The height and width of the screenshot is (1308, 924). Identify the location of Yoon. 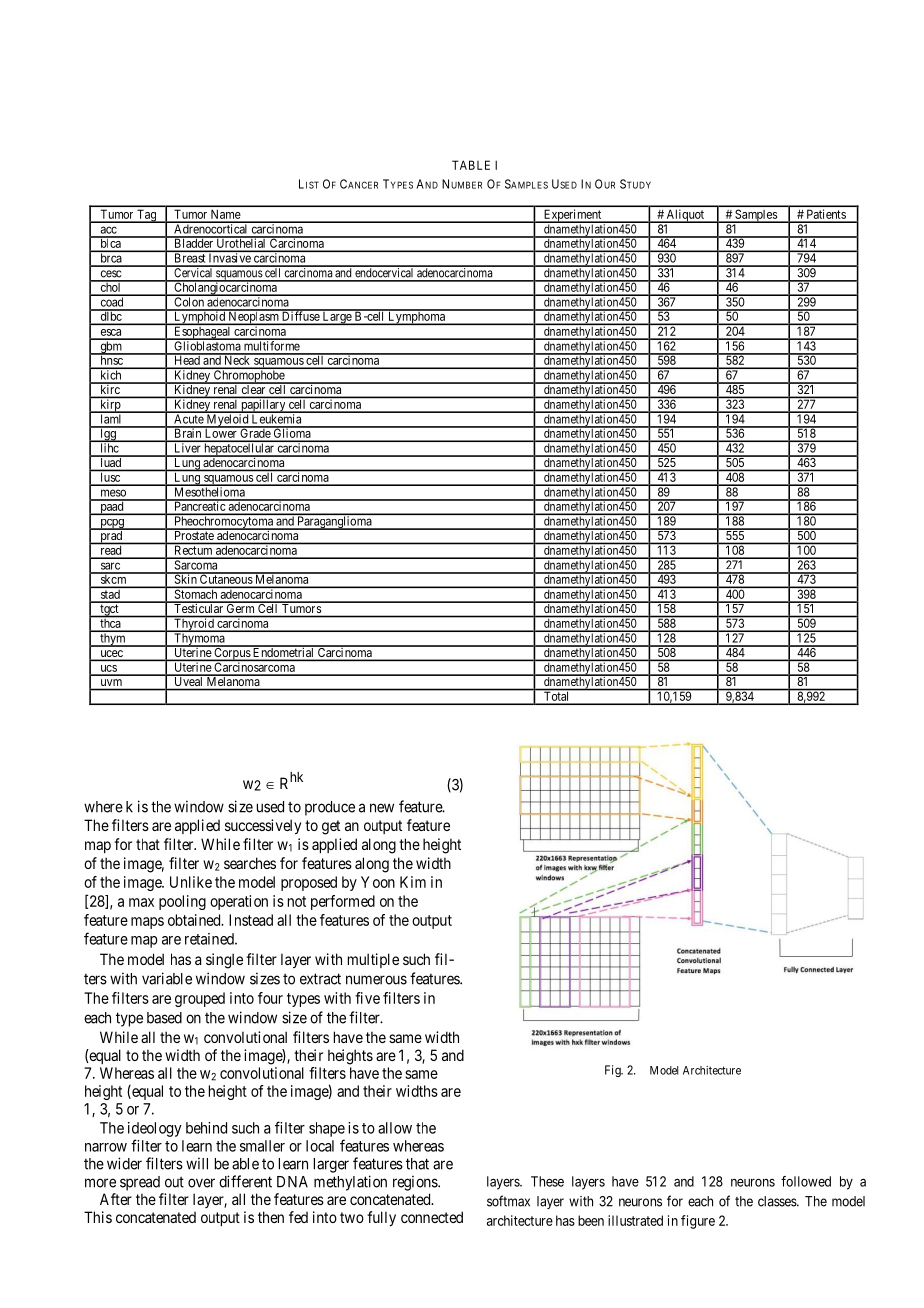
(378, 882).
